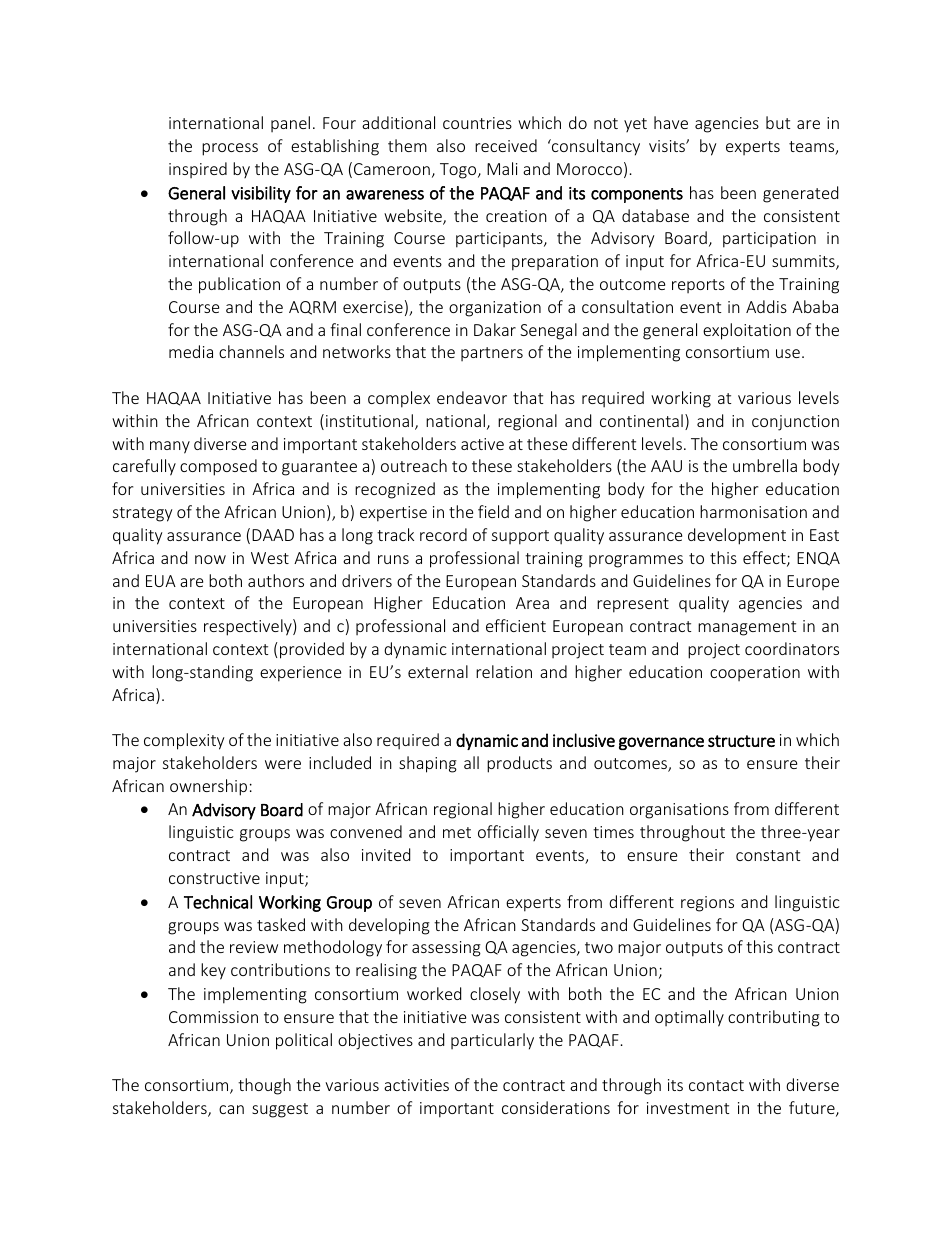 This image has height=1233, width=952. Describe the element at coordinates (249, 627) in the image. I see `respectively` at that location.
